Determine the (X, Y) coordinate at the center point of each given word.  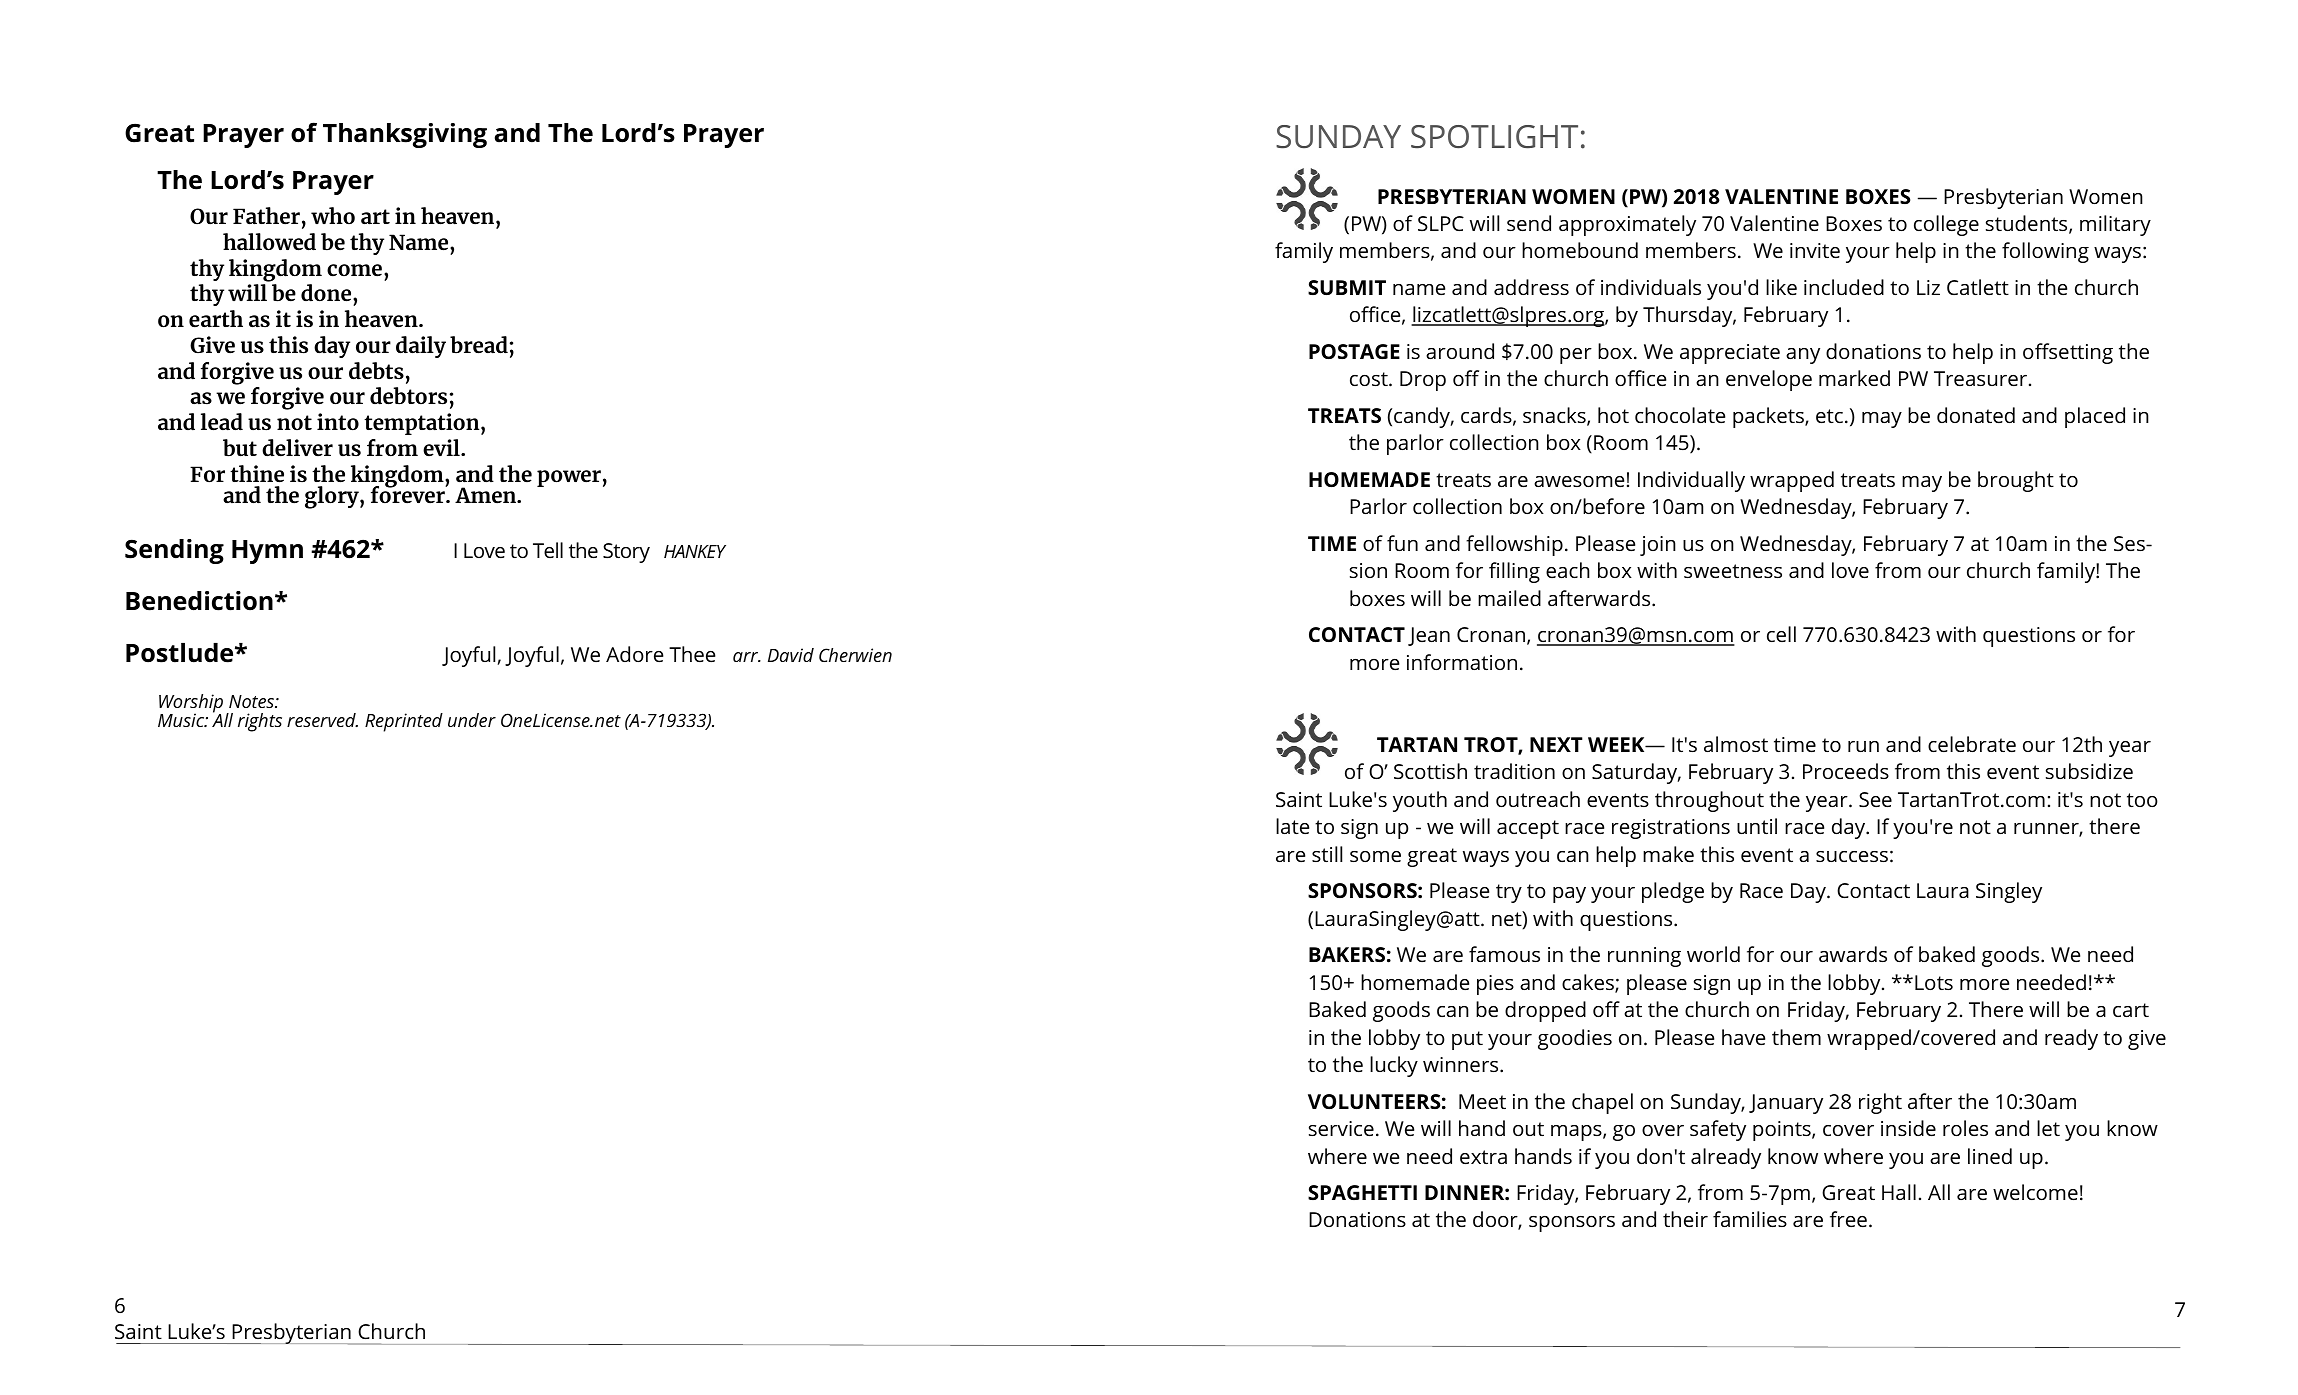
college (1946, 225)
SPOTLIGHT (1494, 137)
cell (1781, 634)
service (1341, 1128)
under (472, 720)
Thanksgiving (405, 135)
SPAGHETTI (1362, 1192)
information (1462, 662)
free (1848, 1219)
